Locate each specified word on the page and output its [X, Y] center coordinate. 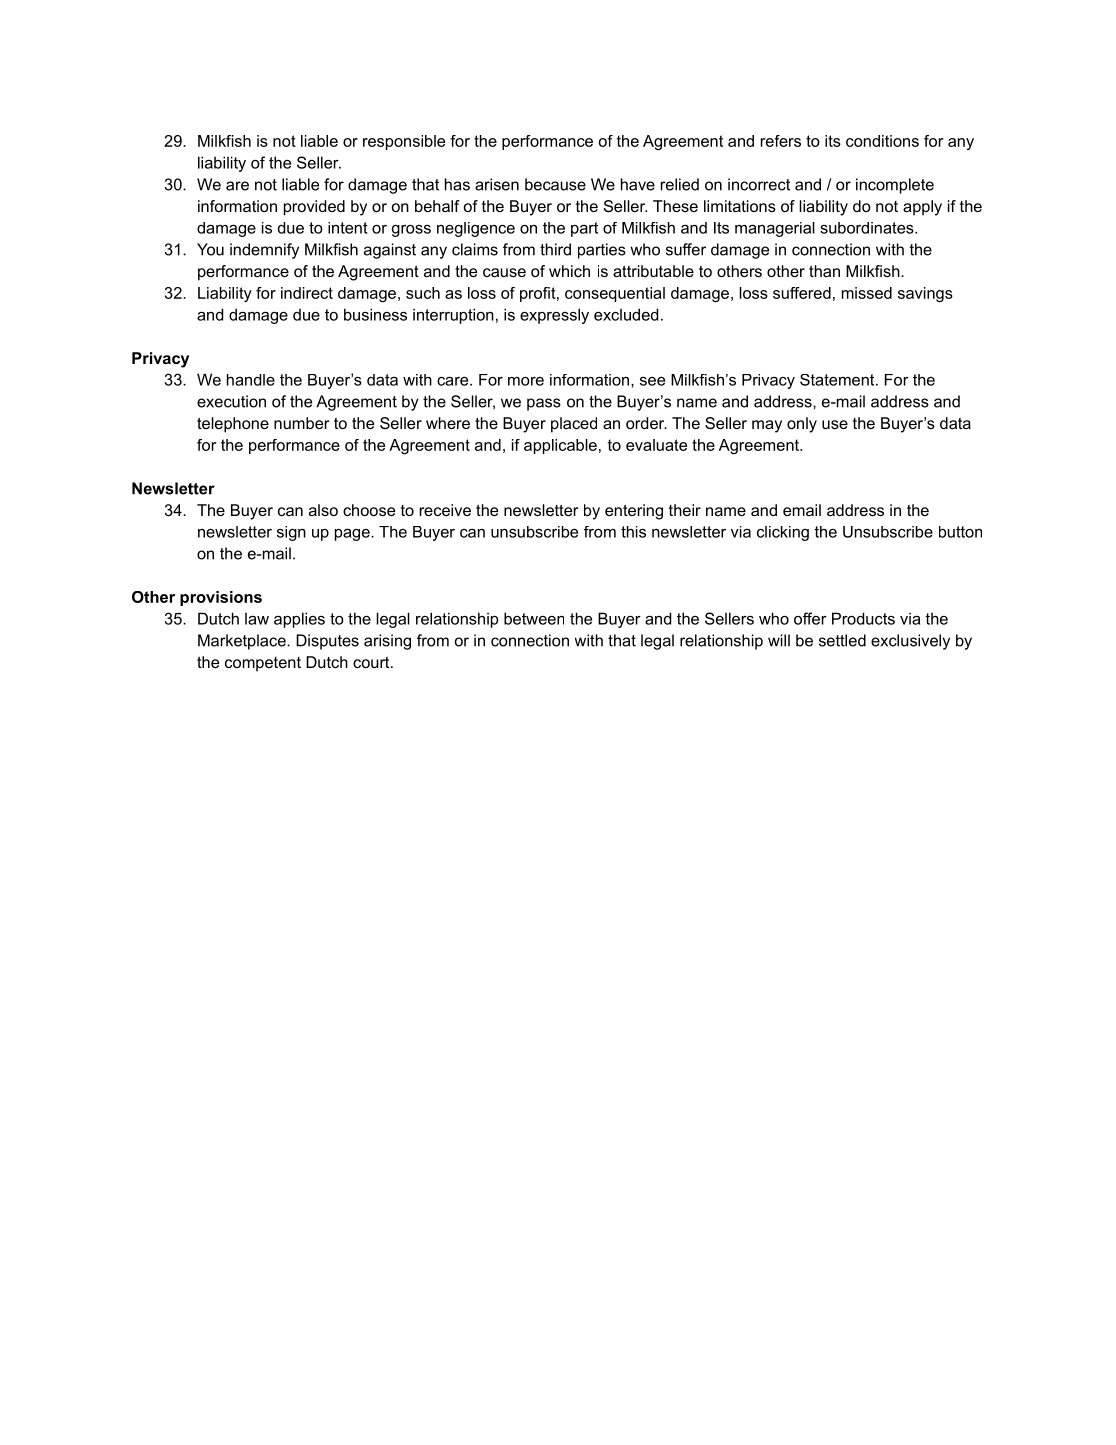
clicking [783, 533]
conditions [882, 141]
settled [842, 640]
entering [634, 512]
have [638, 184]
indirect [307, 293]
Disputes [327, 642]
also [323, 510]
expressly [554, 316]
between [534, 618]
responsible [404, 142]
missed [867, 293]
